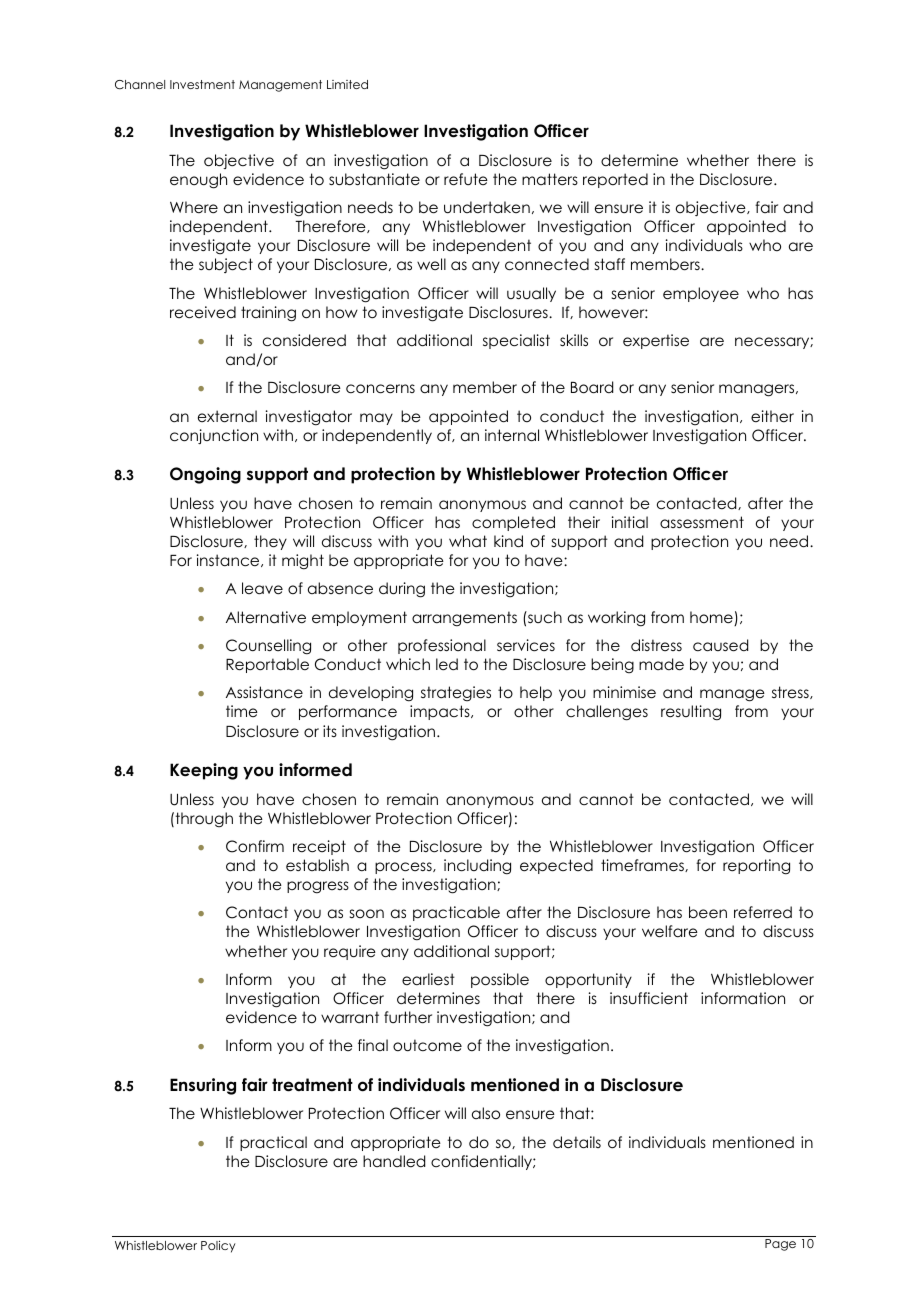 This screenshot has height=1308, width=924. Describe the element at coordinates (466, 179) in the screenshot. I see `refute` at that location.
